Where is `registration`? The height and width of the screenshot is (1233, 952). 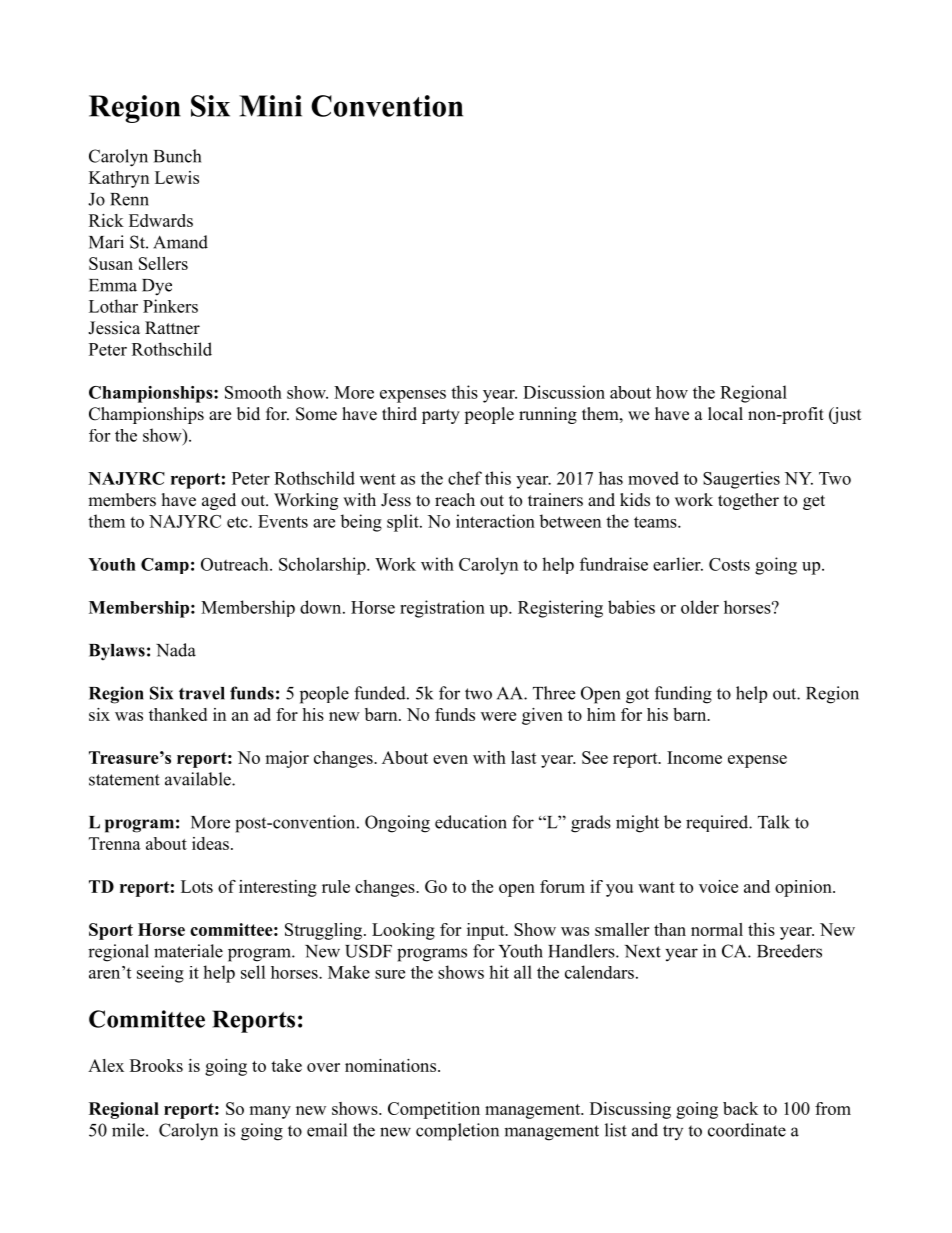
registration is located at coordinates (442, 609).
